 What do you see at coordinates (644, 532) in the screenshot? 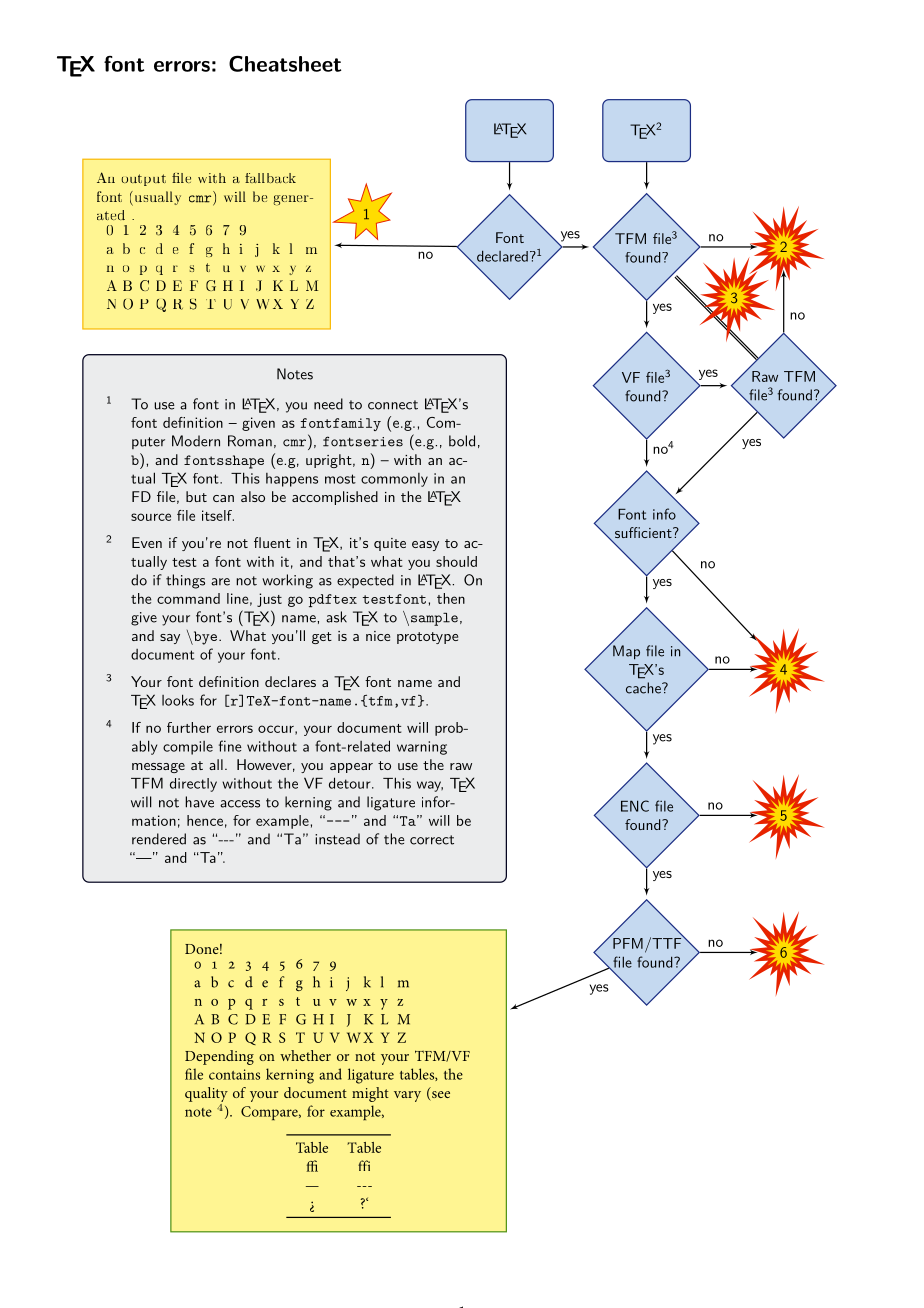
I see `sufficient` at bounding box center [644, 532].
